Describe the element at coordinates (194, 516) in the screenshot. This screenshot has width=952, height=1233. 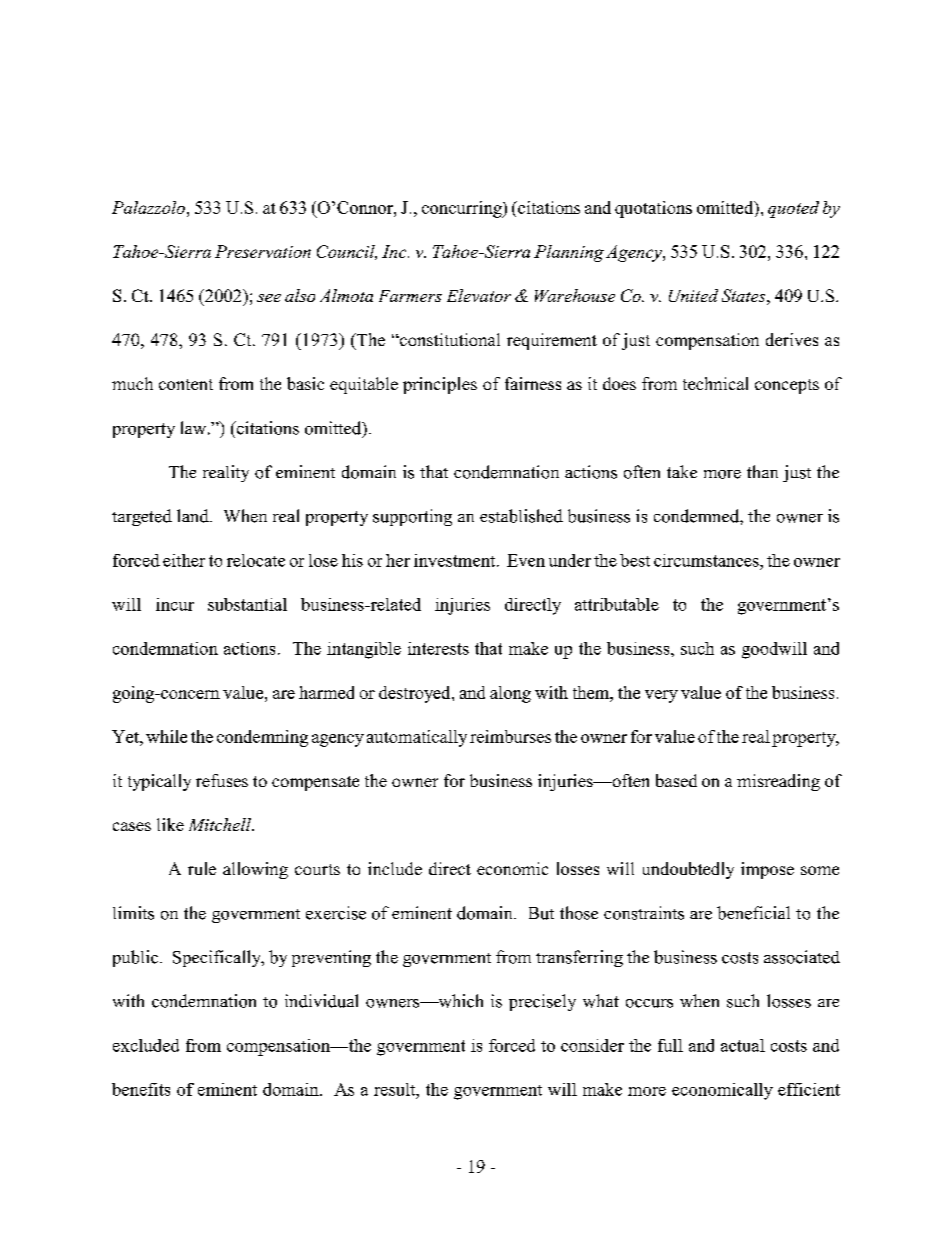
I see `land` at that location.
